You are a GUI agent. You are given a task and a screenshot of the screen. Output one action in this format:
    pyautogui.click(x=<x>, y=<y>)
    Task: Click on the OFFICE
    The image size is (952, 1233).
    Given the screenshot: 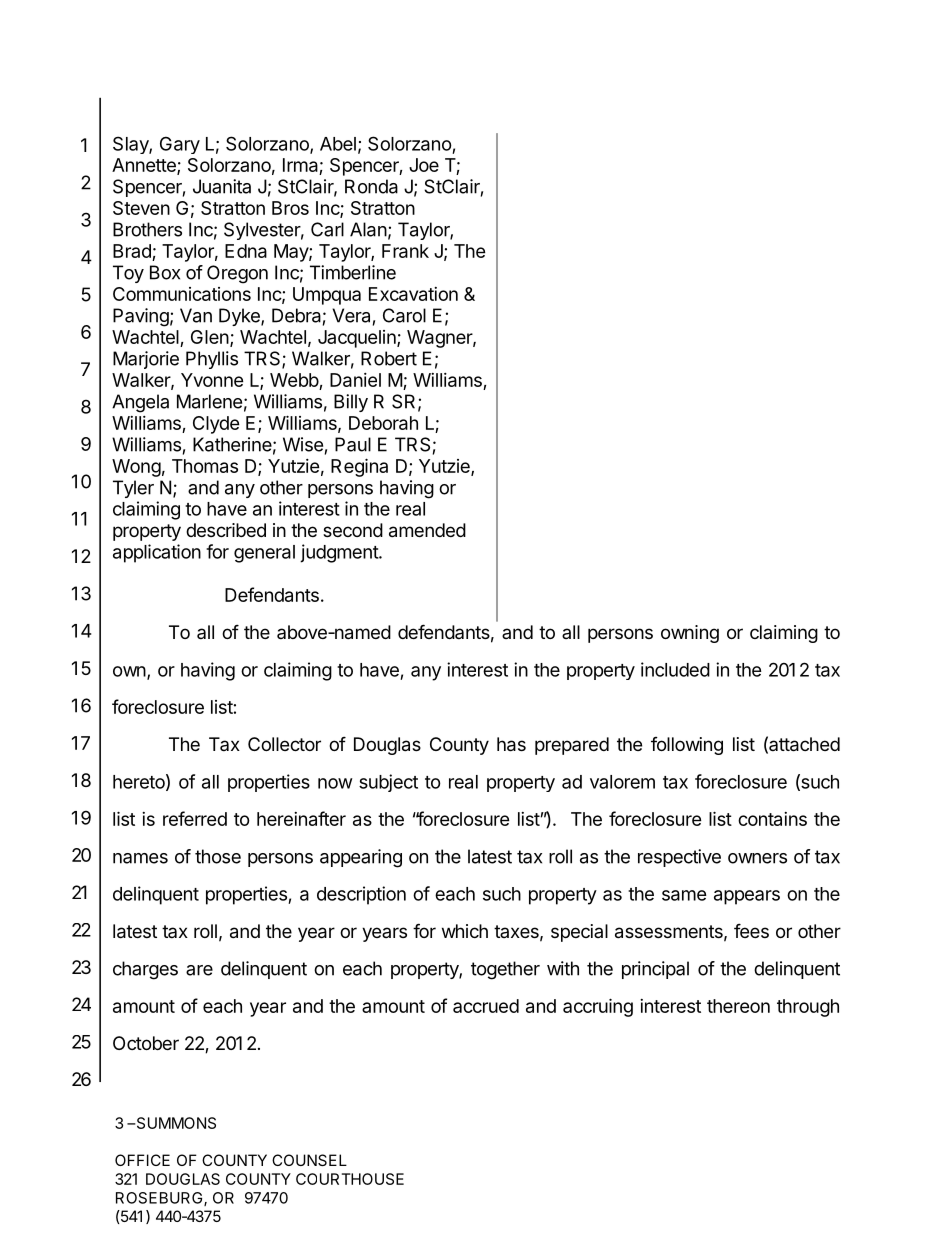 What is the action you would take?
    pyautogui.click(x=142, y=1160)
